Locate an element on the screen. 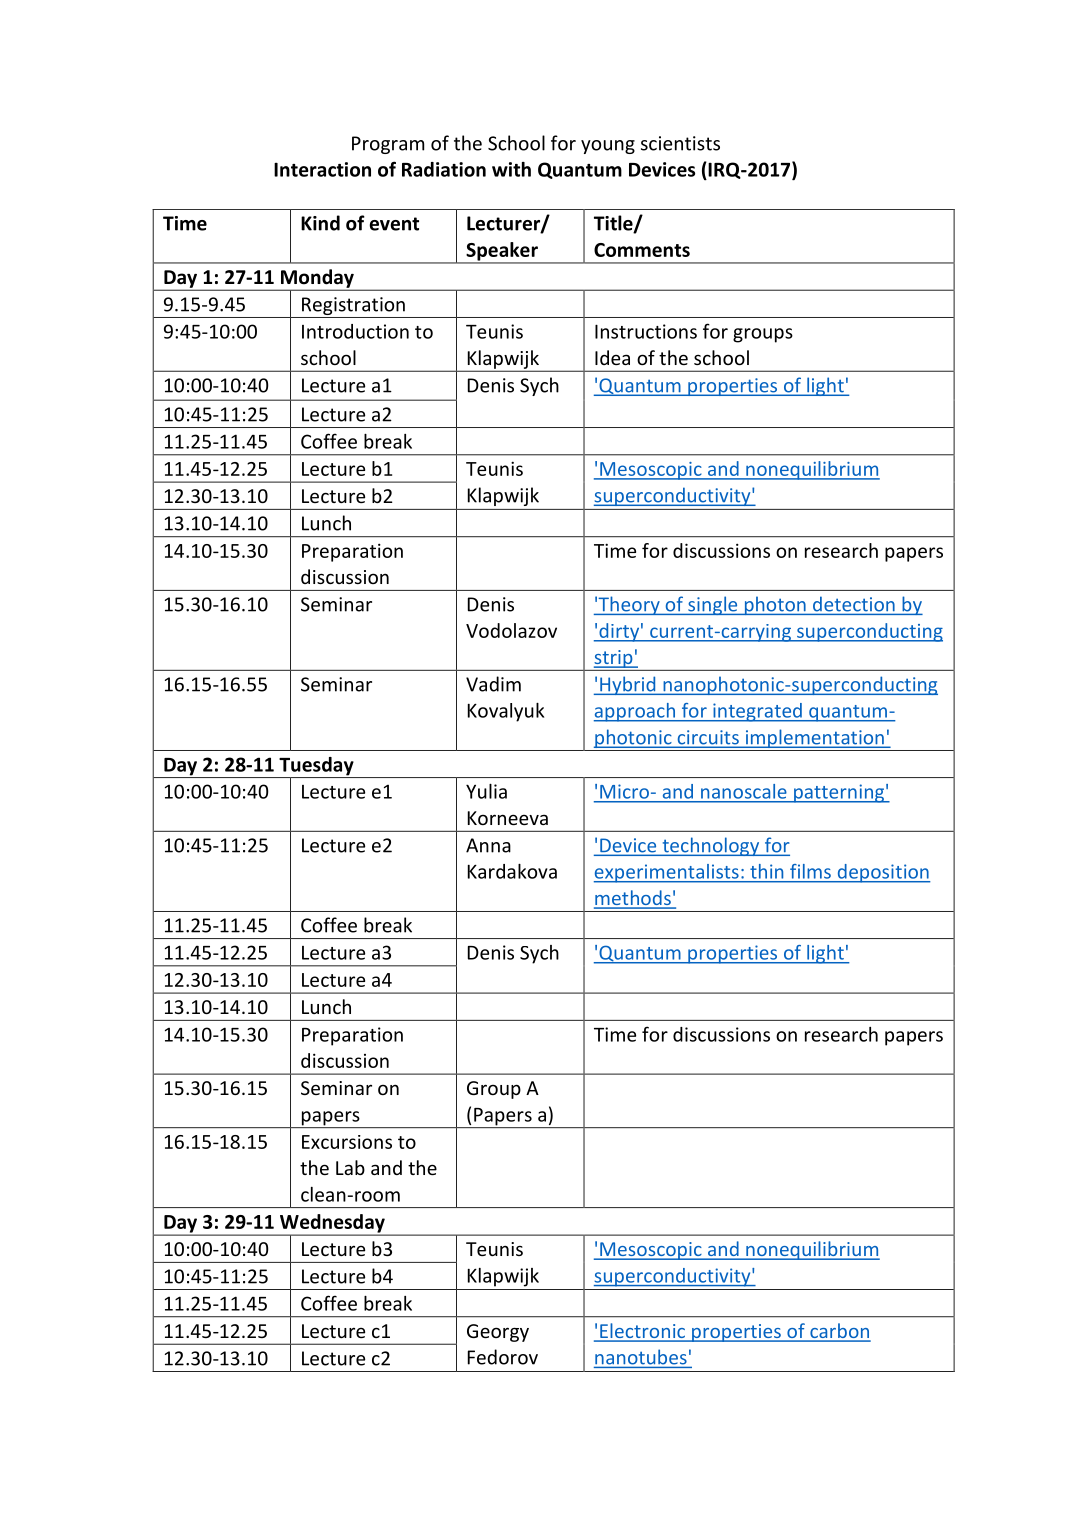  Electronic is located at coordinates (643, 1332).
